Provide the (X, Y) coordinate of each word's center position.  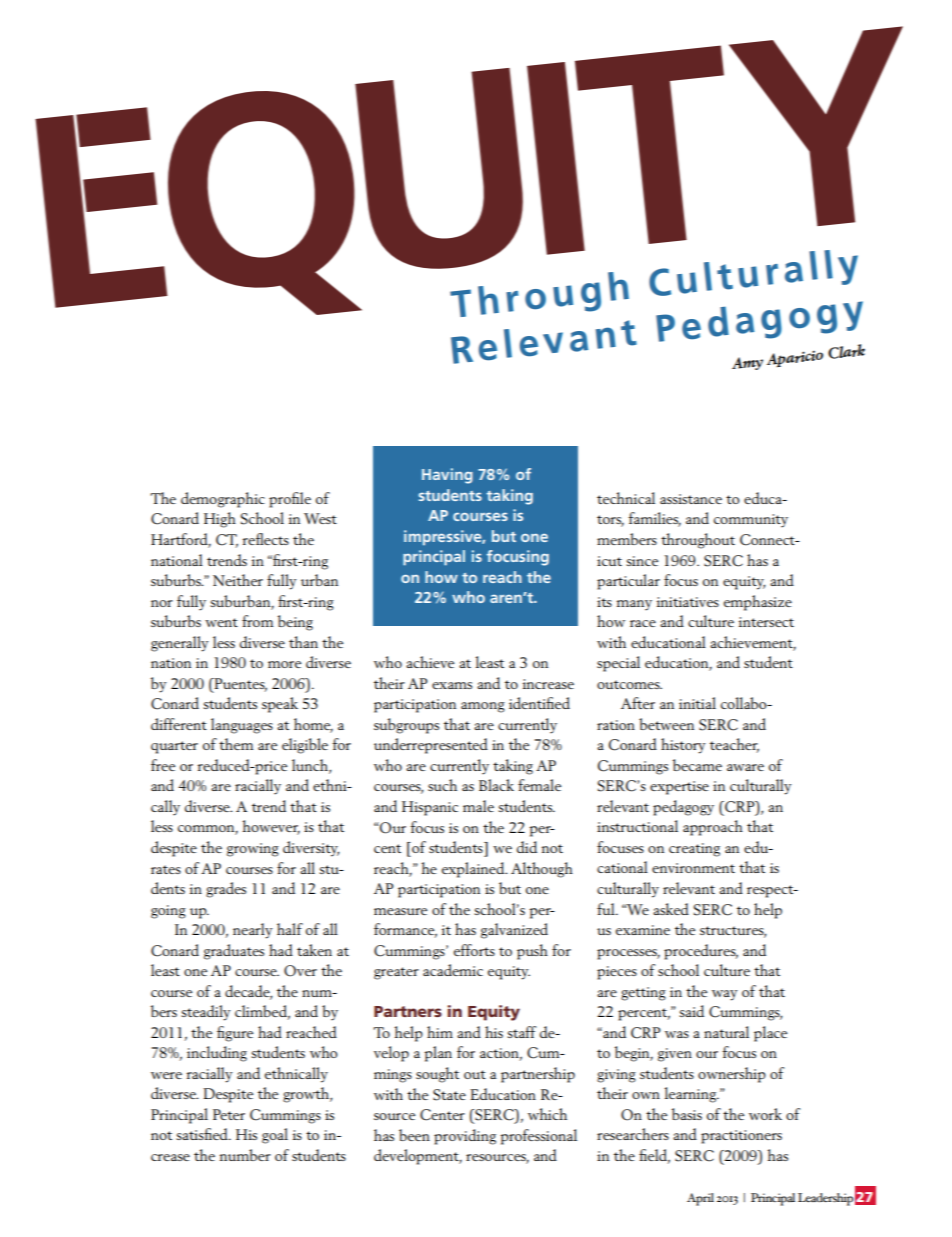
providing (465, 1137)
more (284, 664)
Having (447, 476)
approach (713, 828)
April (700, 1199)
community (751, 521)
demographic (223, 500)
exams (452, 685)
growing (253, 850)
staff (521, 1032)
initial (697, 703)
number (245, 1155)
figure (235, 1034)
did (527, 847)
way (725, 995)
